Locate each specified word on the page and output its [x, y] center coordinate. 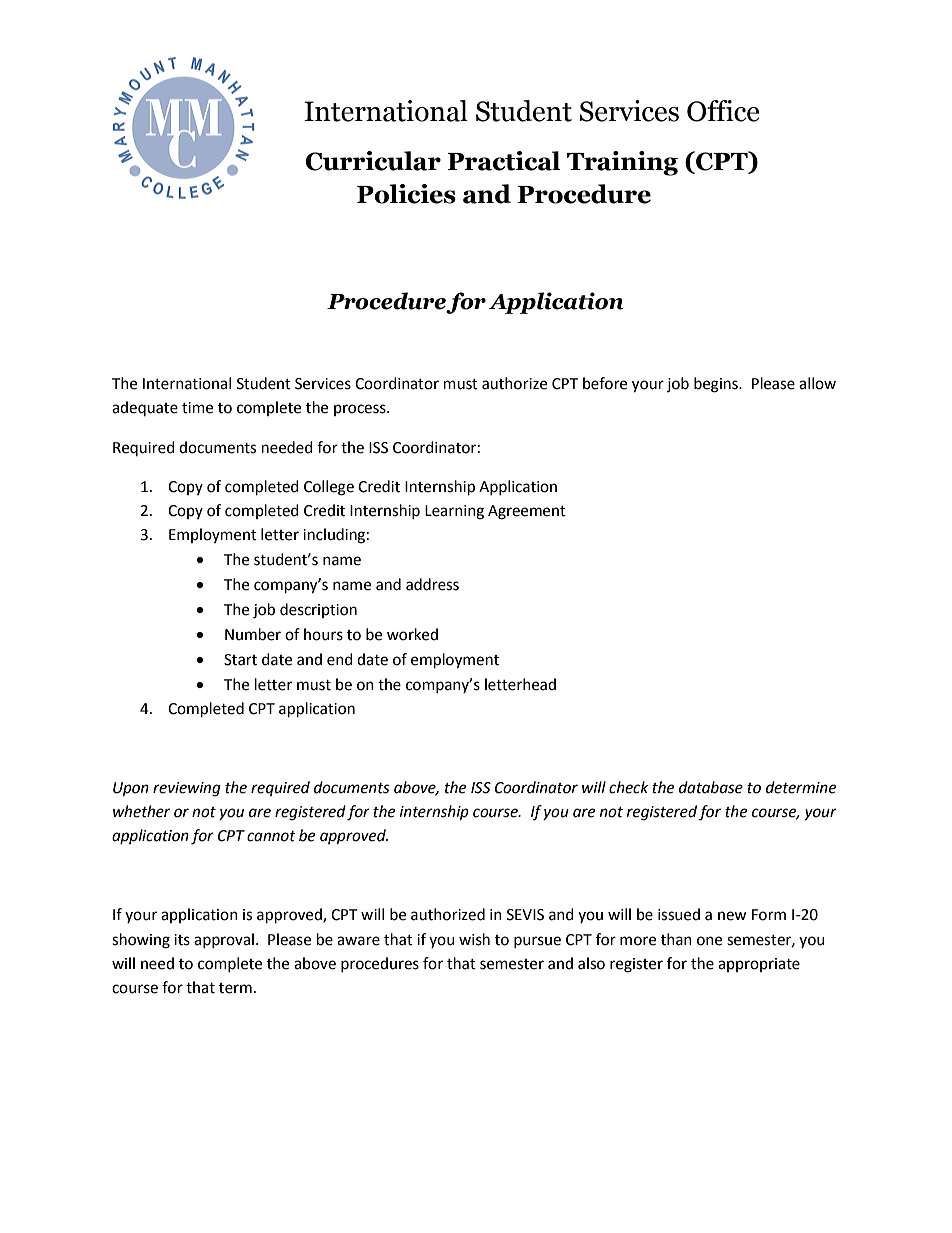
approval [224, 940]
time [197, 408]
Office [723, 111]
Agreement [527, 512]
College [329, 488]
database [711, 787]
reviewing [187, 789]
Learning [454, 512]
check [629, 787]
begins [717, 385]
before [605, 383]
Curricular [373, 161]
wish [474, 939]
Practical [503, 161]
